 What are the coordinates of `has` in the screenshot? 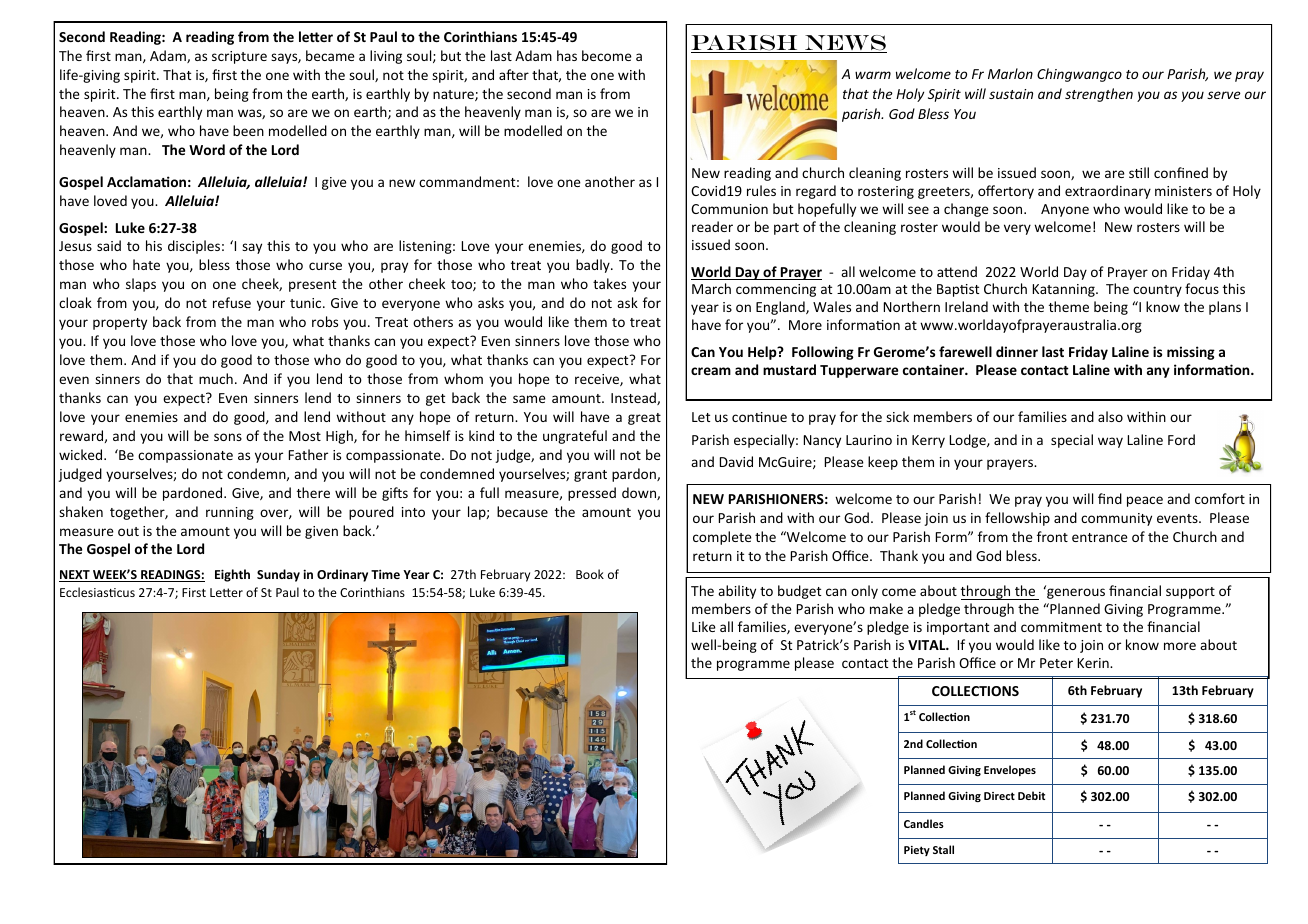 It's located at (567, 55).
